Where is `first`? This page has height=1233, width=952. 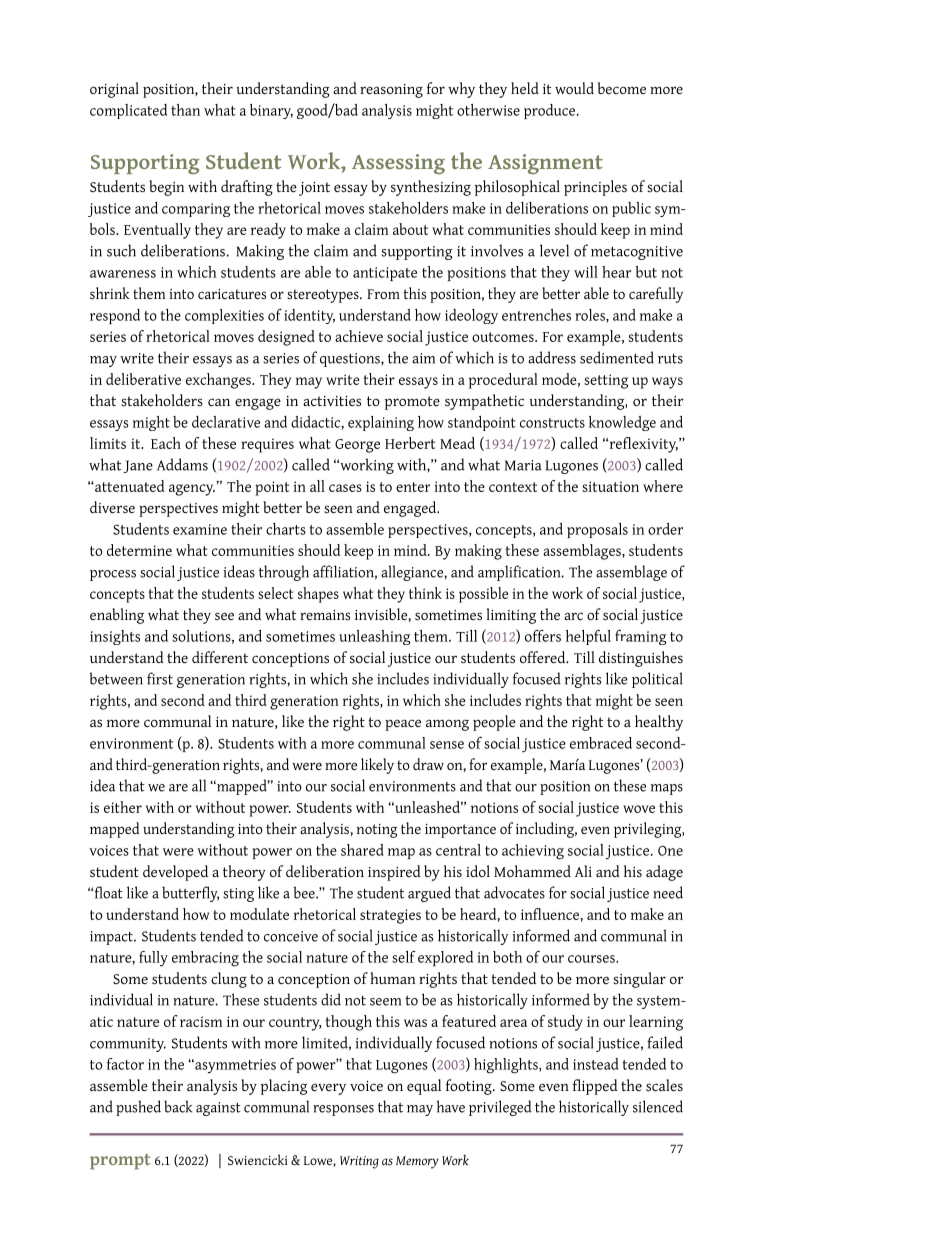 first is located at coordinates (160, 678).
